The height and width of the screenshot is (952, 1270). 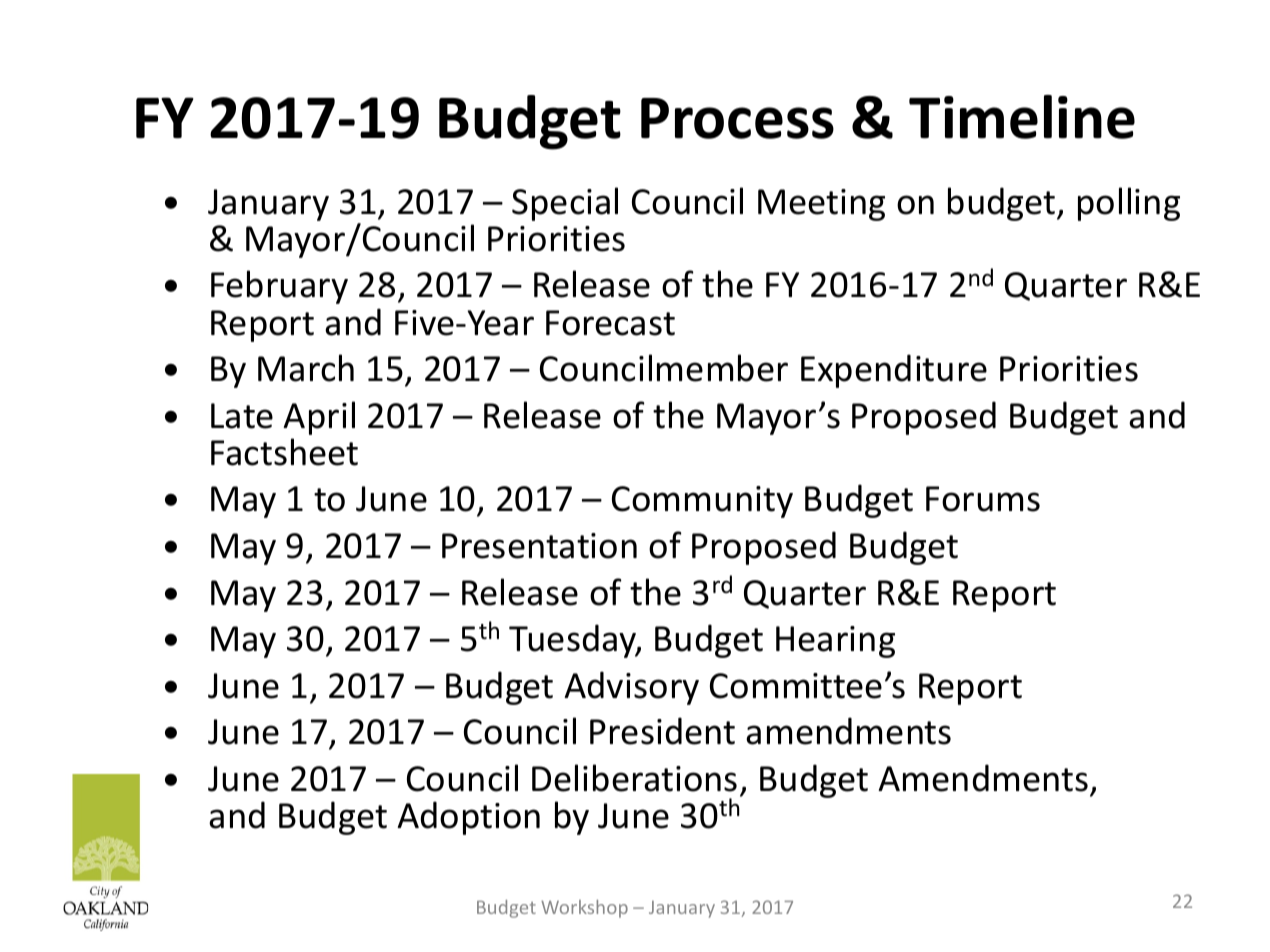 What do you see at coordinates (983, 499) in the screenshot?
I see `Forums` at bounding box center [983, 499].
